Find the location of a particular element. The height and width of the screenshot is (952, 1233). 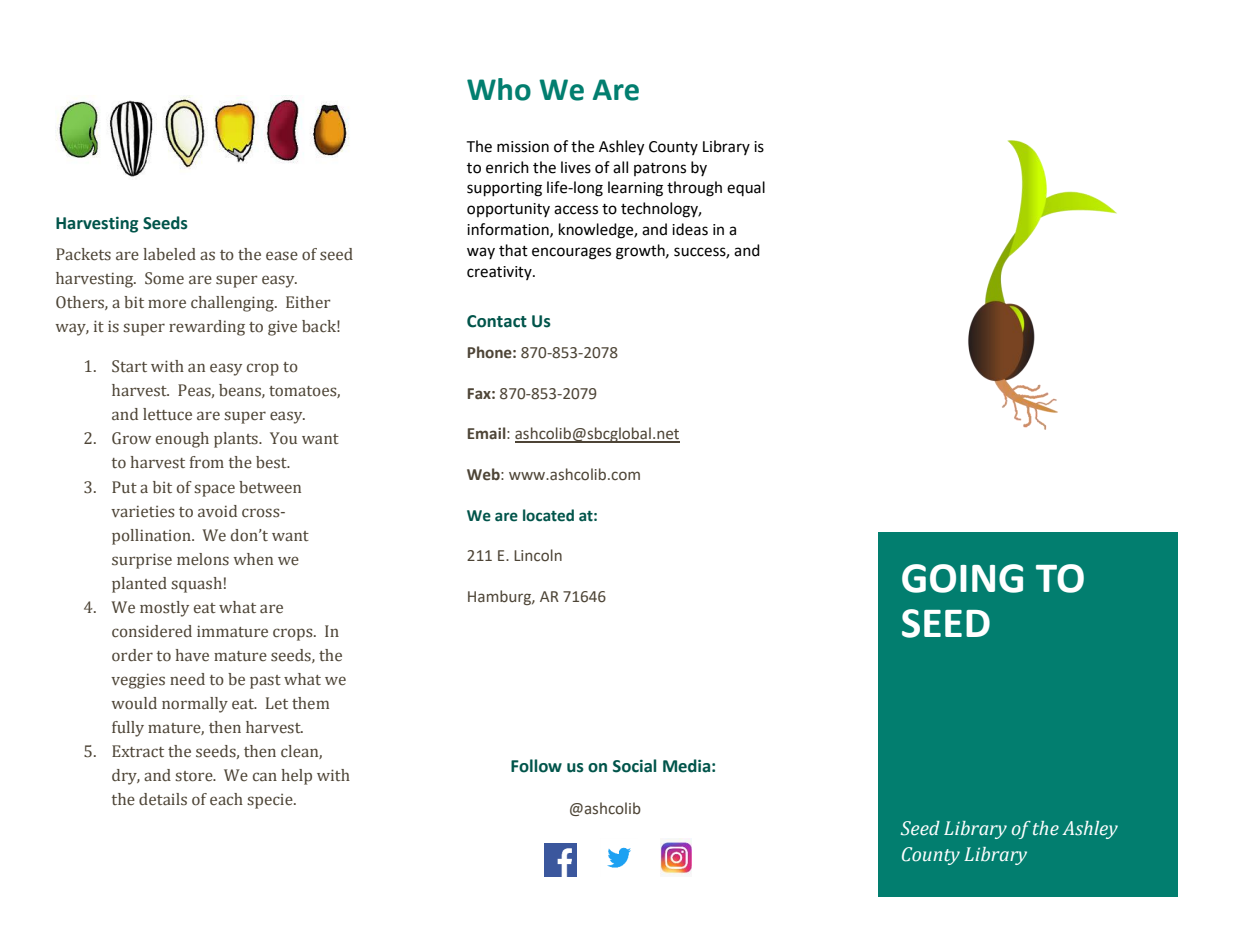

Lincoln is located at coordinates (538, 555).
